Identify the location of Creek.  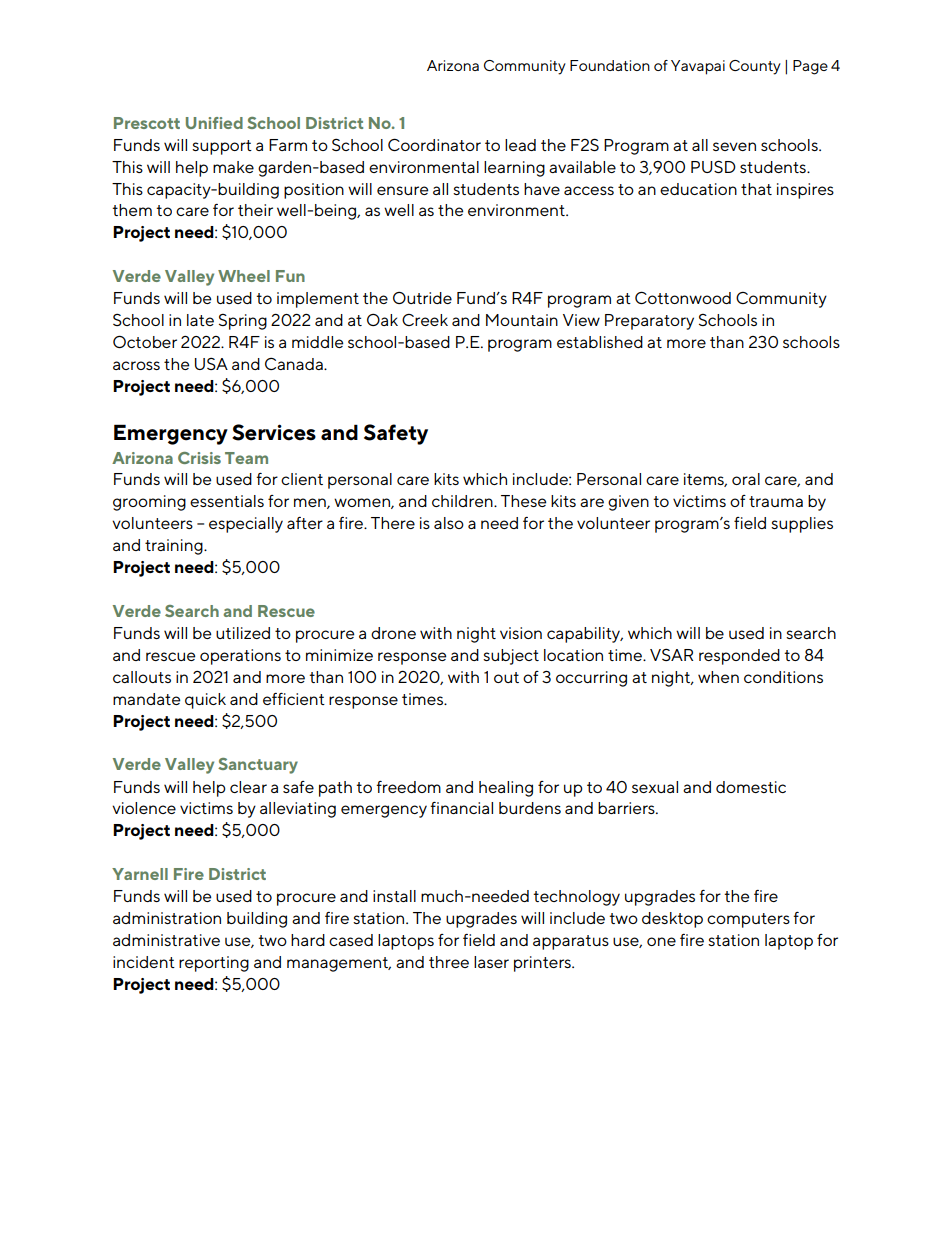
(425, 320).
